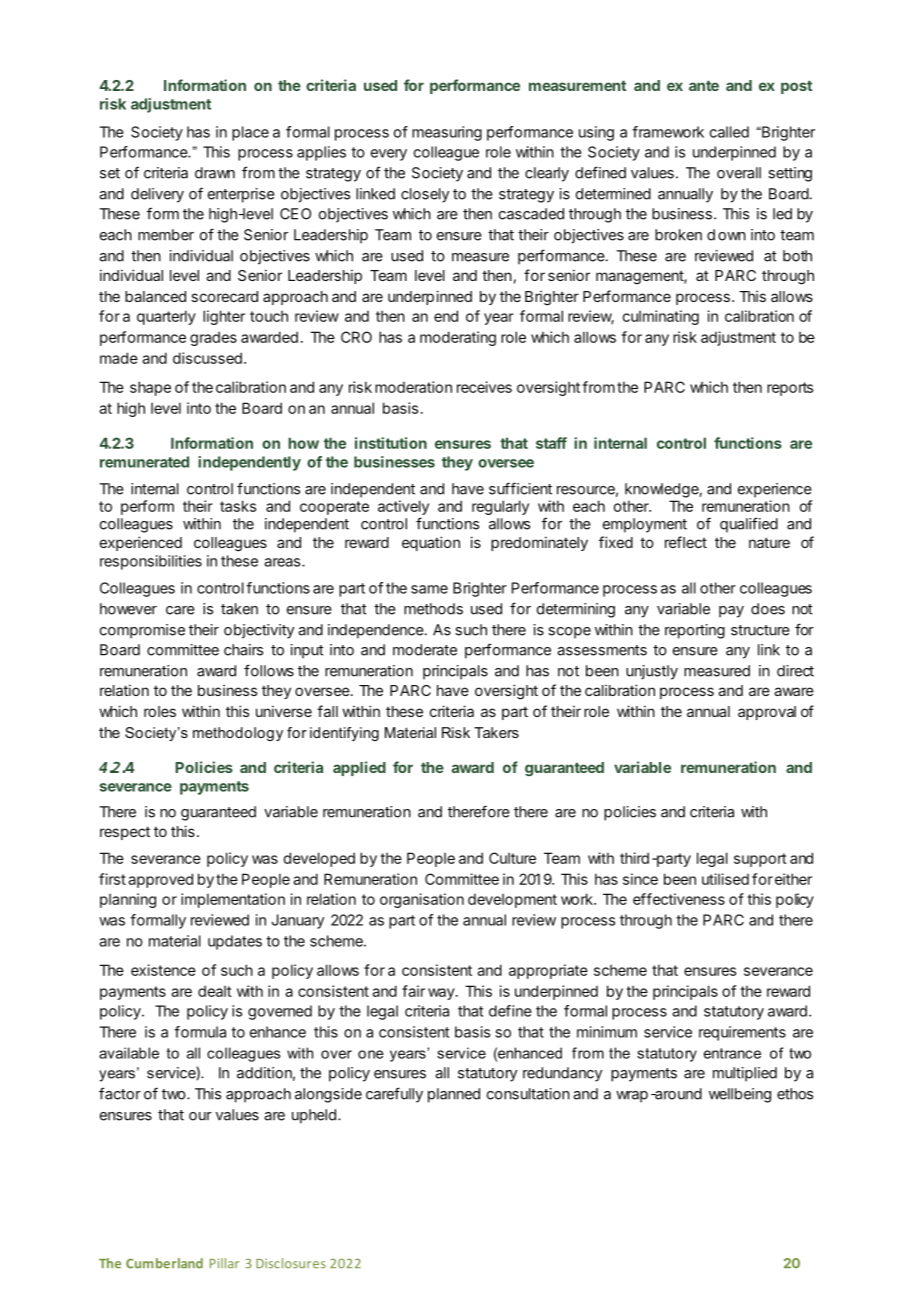  What do you see at coordinates (250, 133) in the screenshot?
I see `place` at bounding box center [250, 133].
